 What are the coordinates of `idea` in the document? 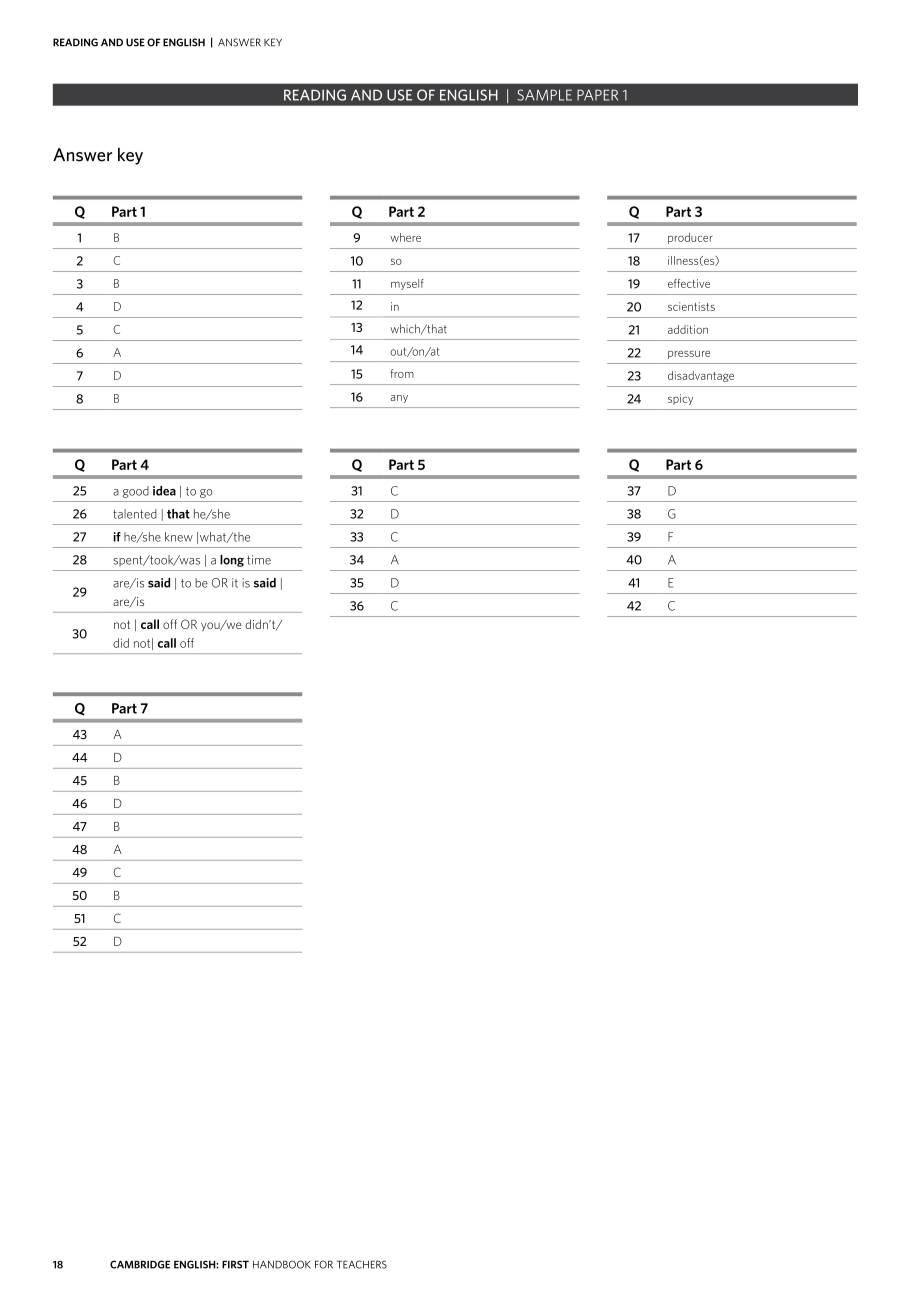 It's located at (164, 491).
